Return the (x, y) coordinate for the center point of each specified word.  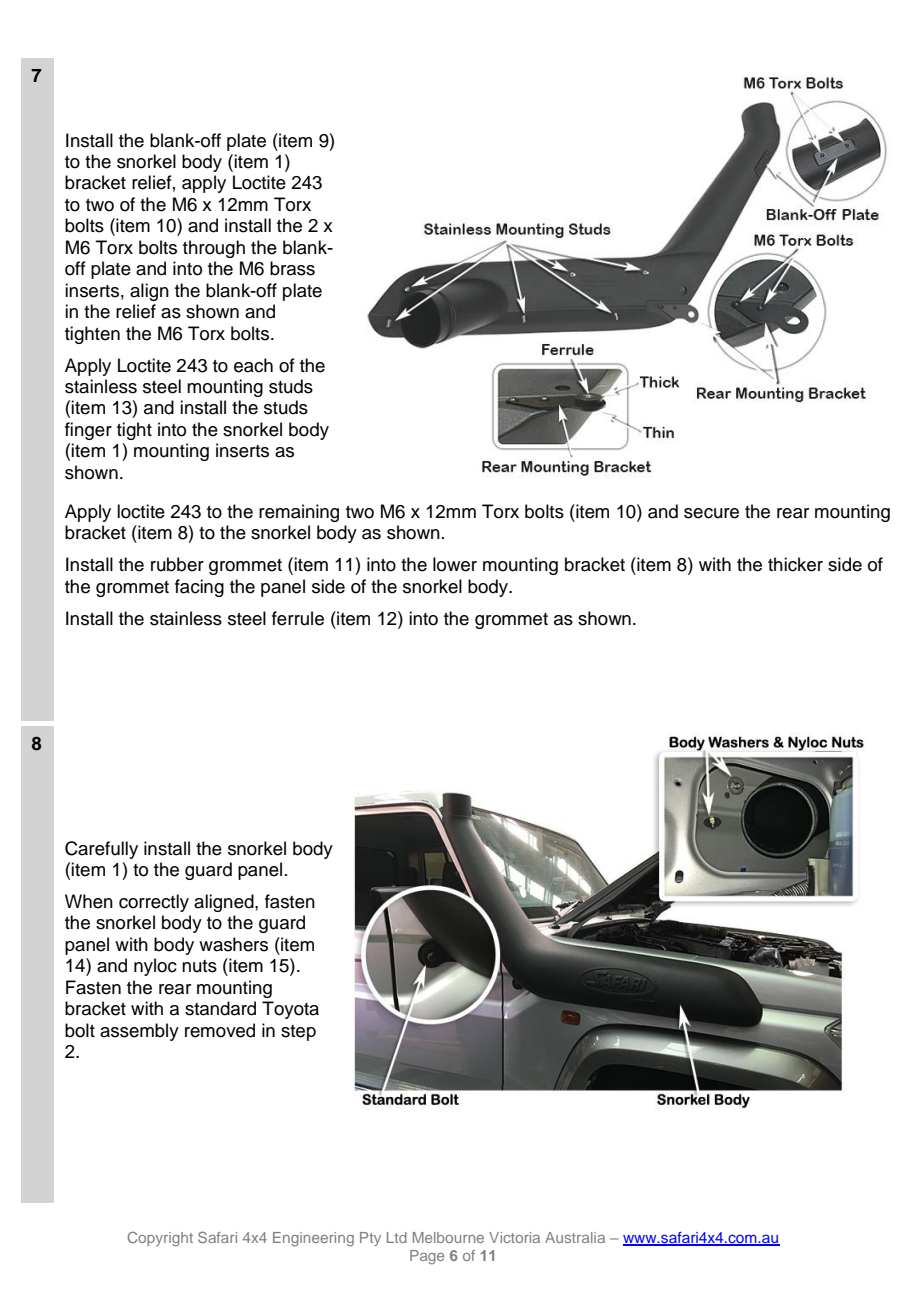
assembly (139, 1032)
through (214, 249)
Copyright (160, 1239)
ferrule (298, 618)
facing (199, 588)
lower (455, 564)
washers (233, 944)
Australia (575, 1237)
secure (711, 513)
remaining (299, 513)
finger (88, 431)
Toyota (290, 1010)
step (298, 1033)
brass (292, 268)
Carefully (101, 850)
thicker (795, 564)
